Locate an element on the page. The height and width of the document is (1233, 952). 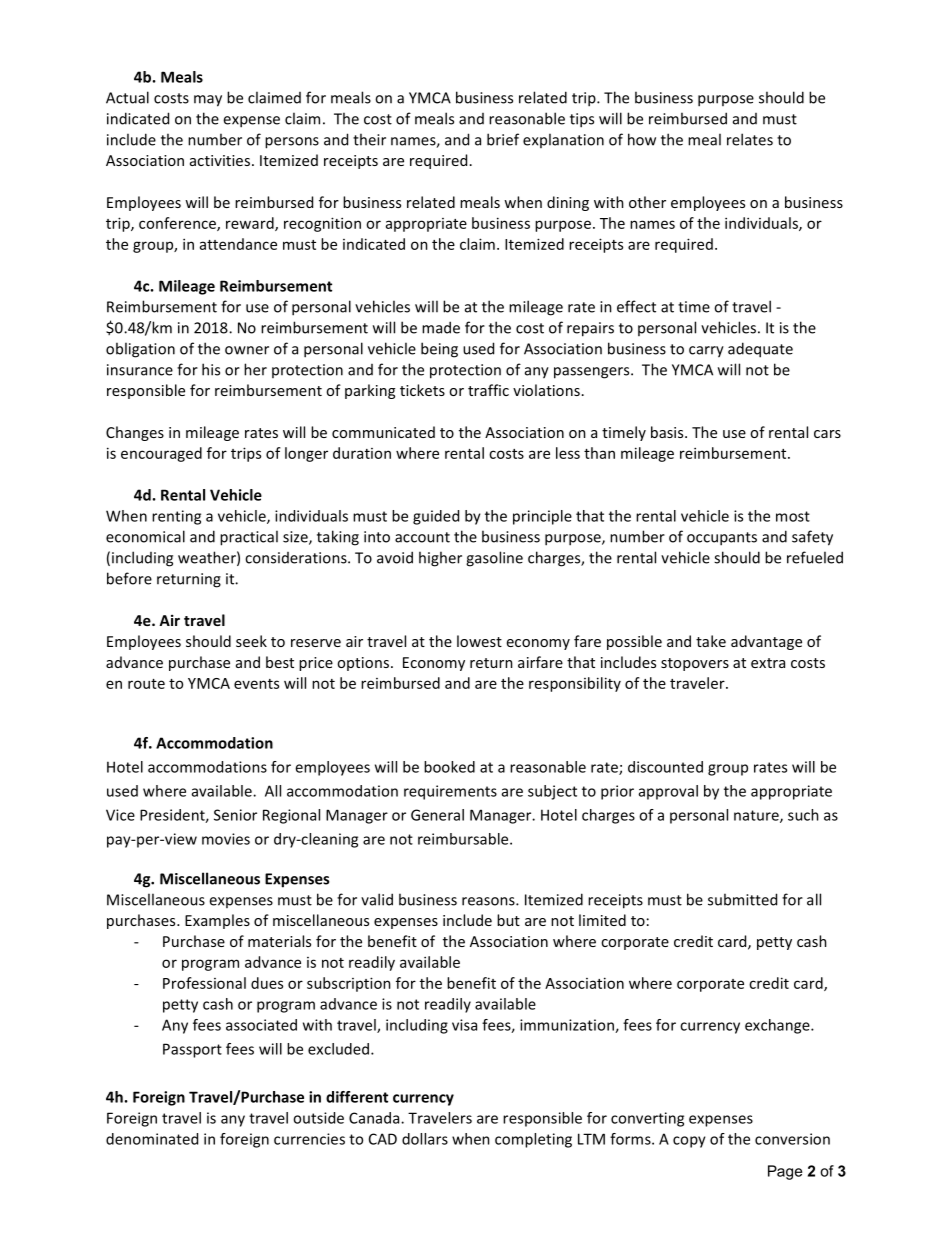
advantage is located at coordinates (766, 642).
